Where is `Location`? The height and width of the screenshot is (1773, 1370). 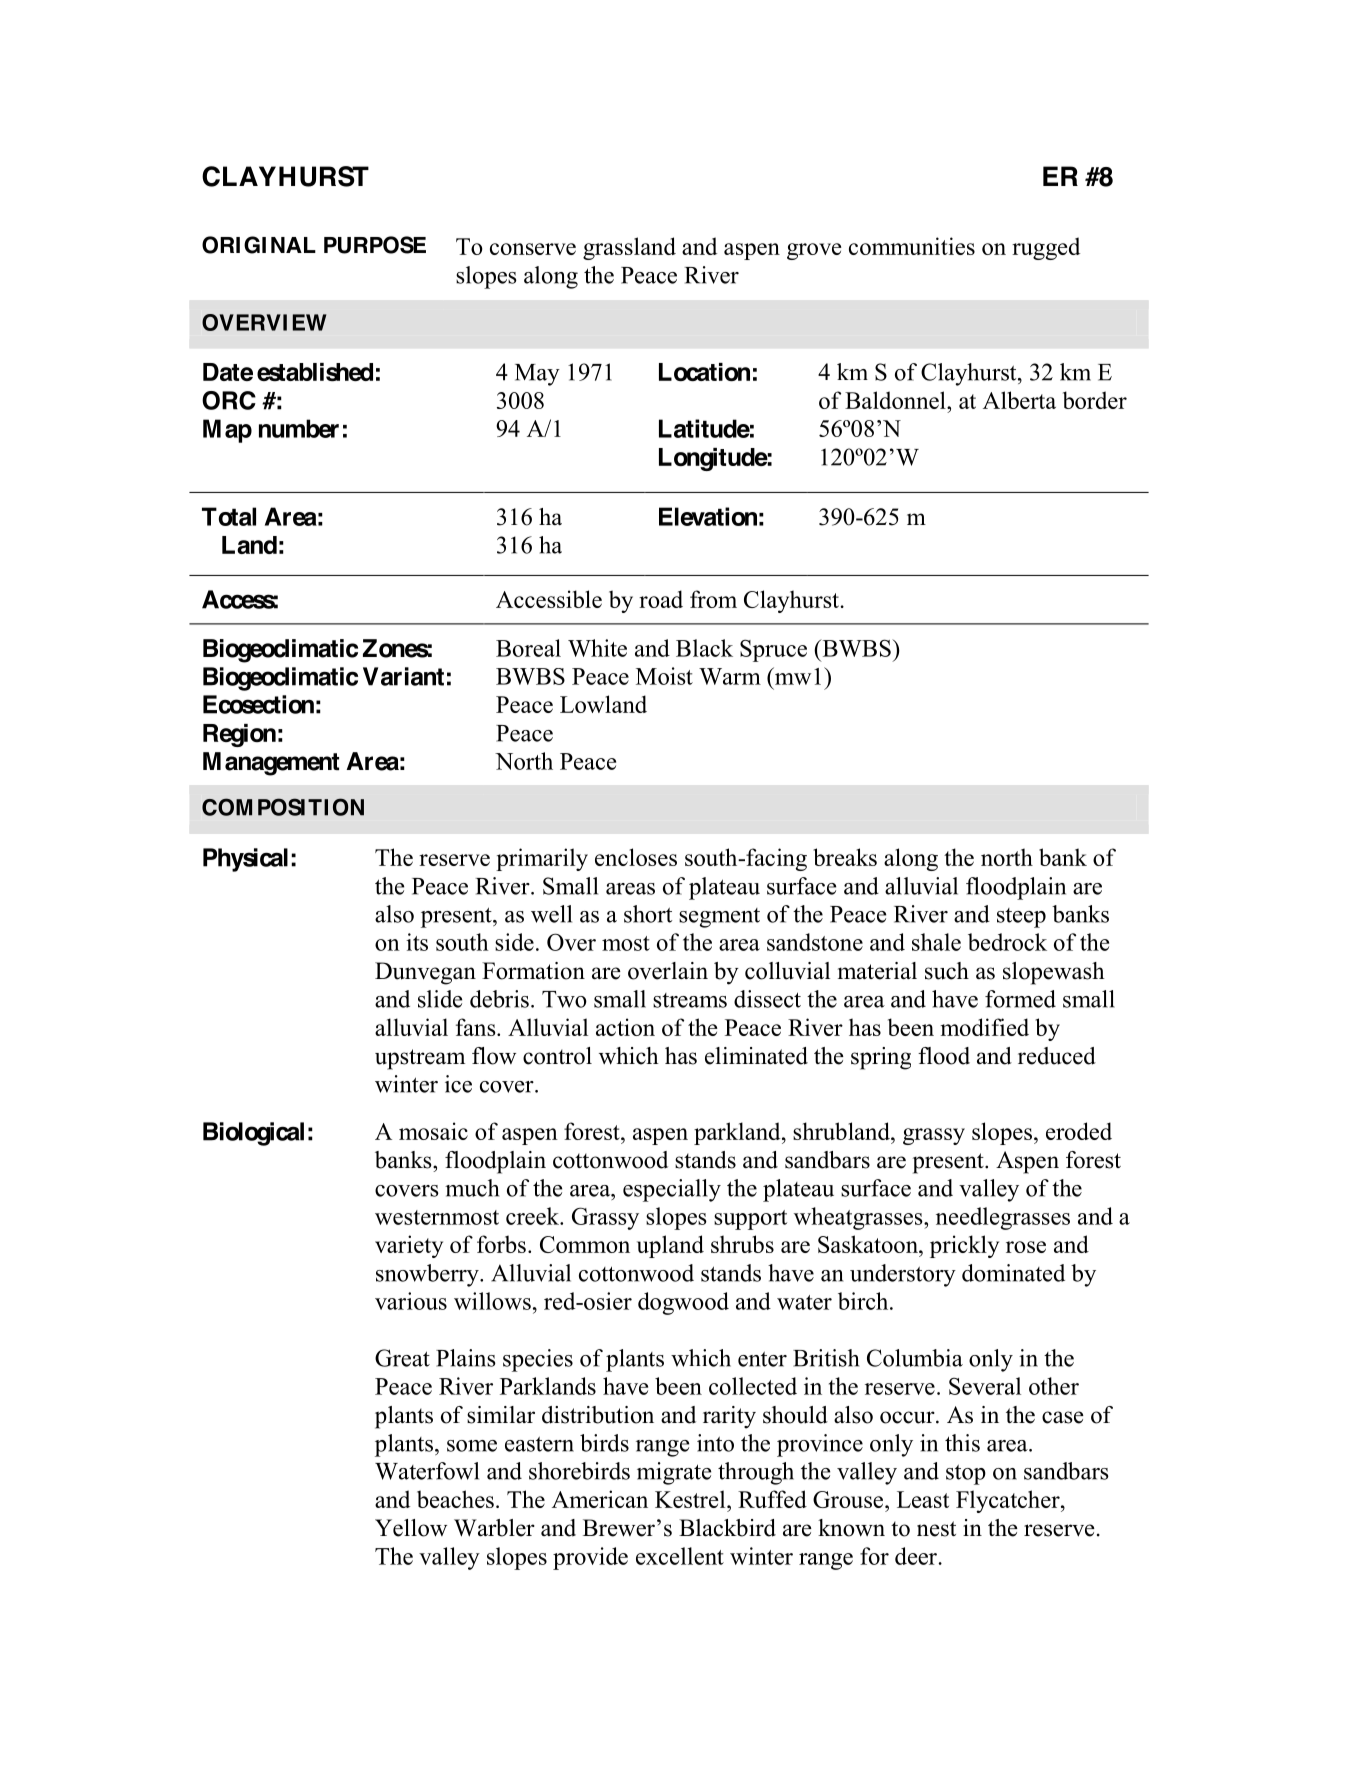
Location is located at coordinates (704, 372).
